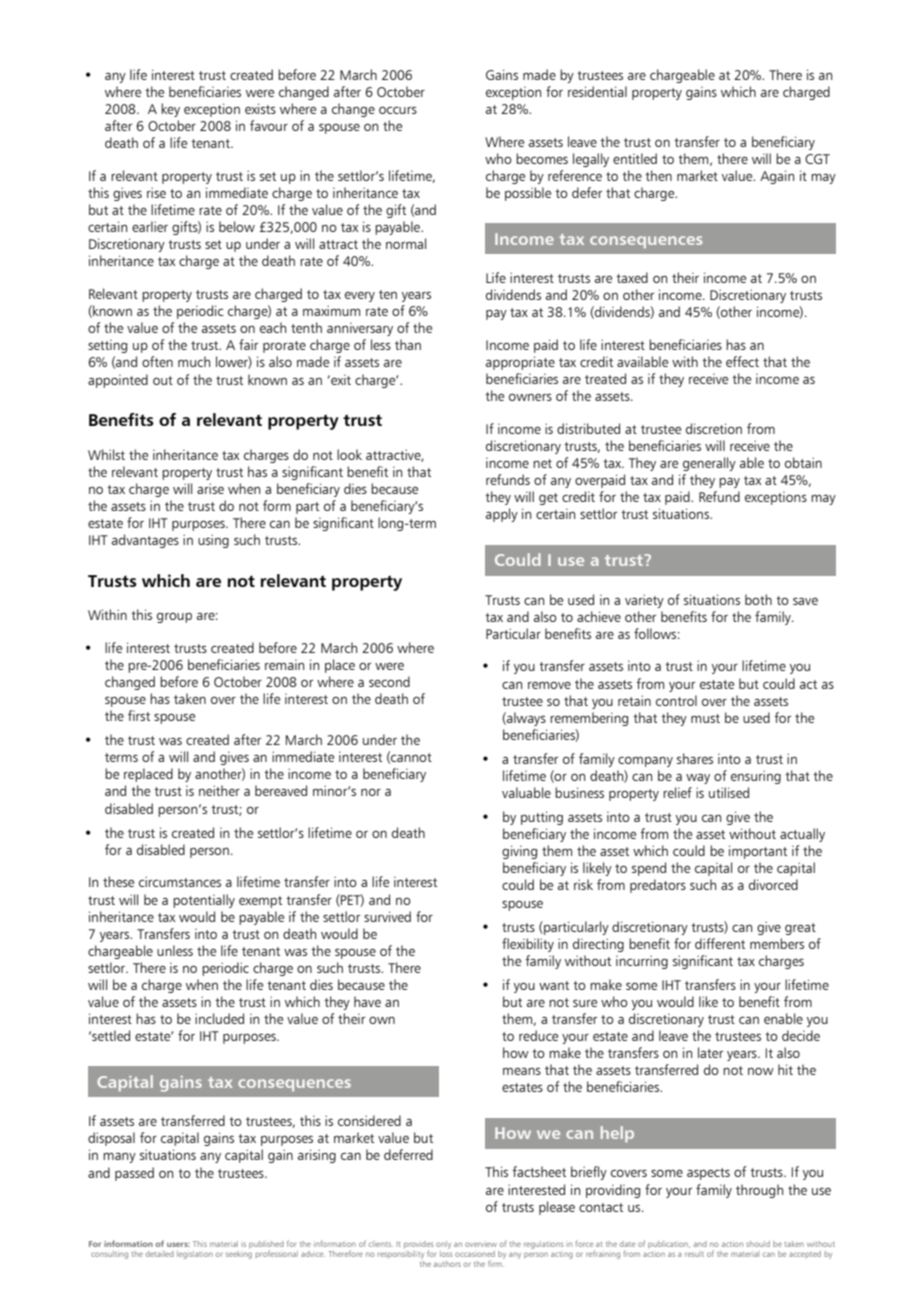 This page has width=924, height=1308. What do you see at coordinates (705, 718) in the page?
I see `must` at bounding box center [705, 718].
